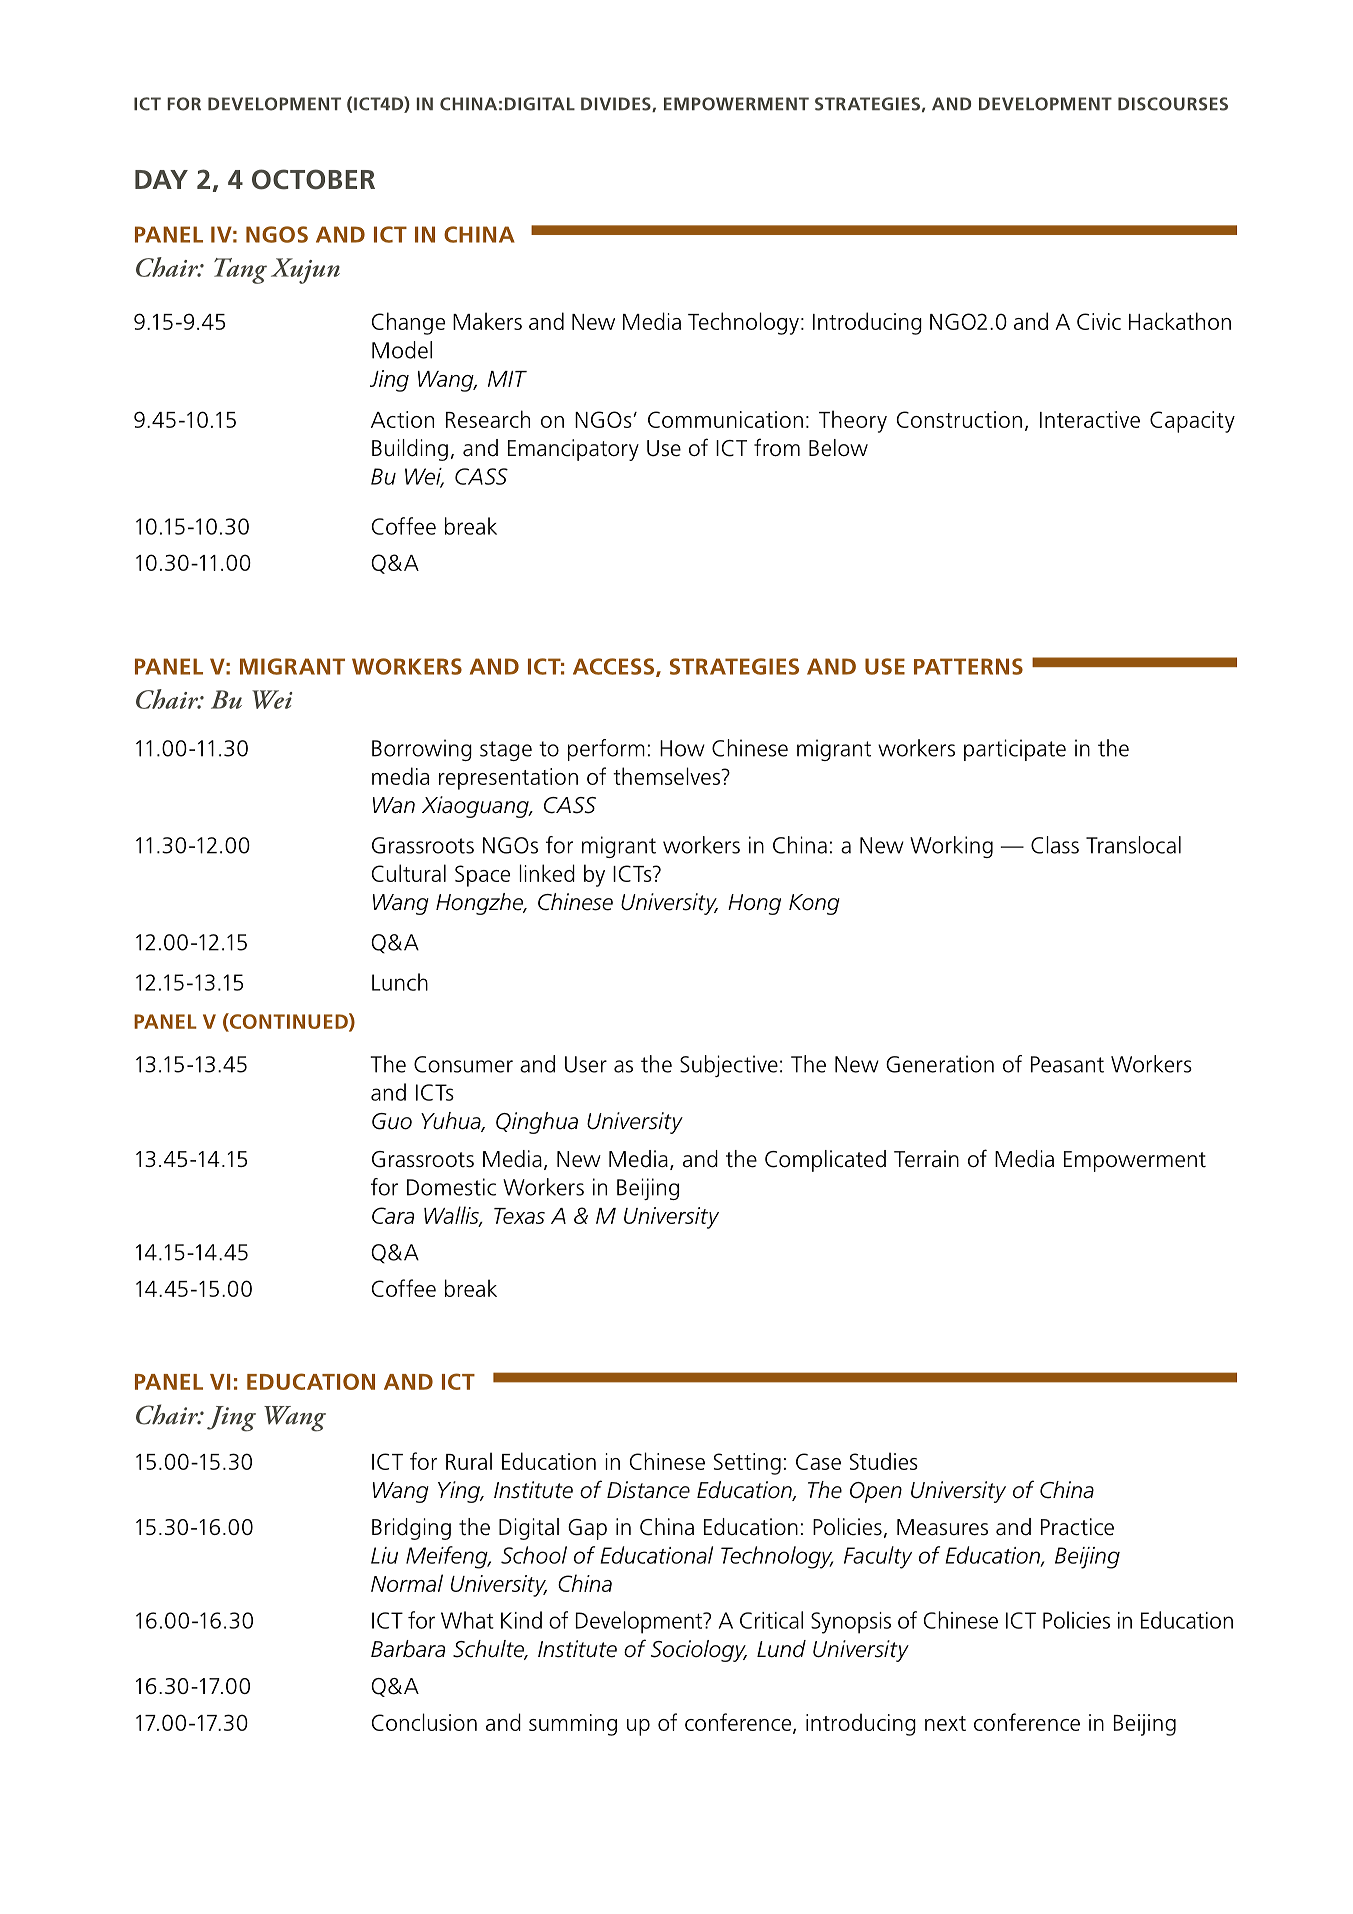 The image size is (1353, 1914). What do you see at coordinates (968, 666) in the screenshot?
I see `PATTERNS` at bounding box center [968, 666].
